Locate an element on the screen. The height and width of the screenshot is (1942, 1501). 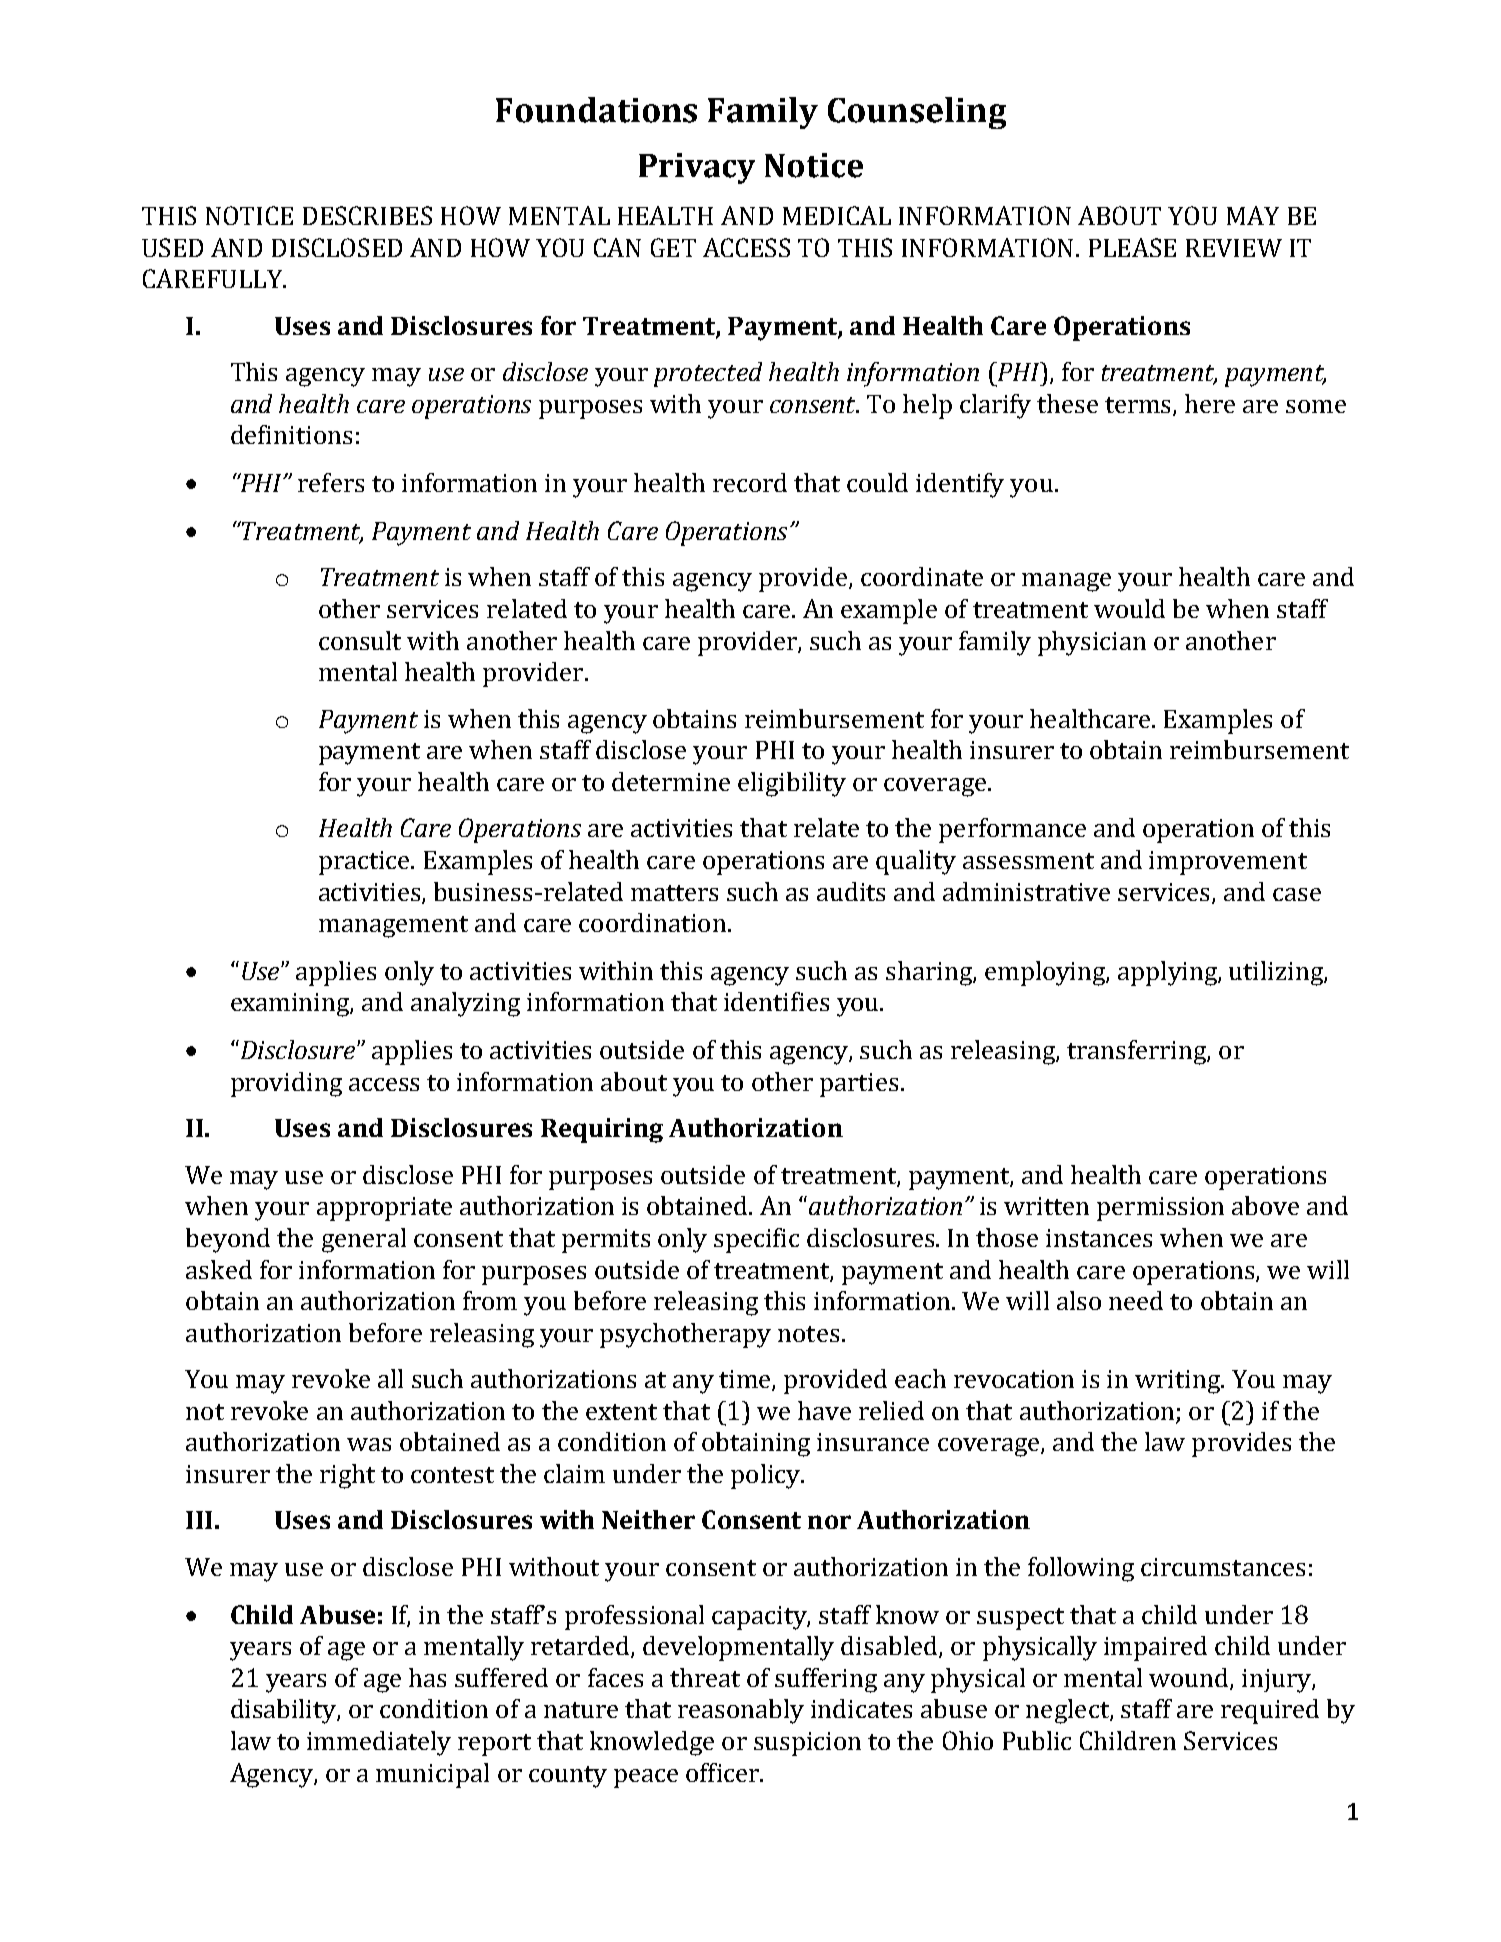
DESCRIBES is located at coordinates (367, 215).
